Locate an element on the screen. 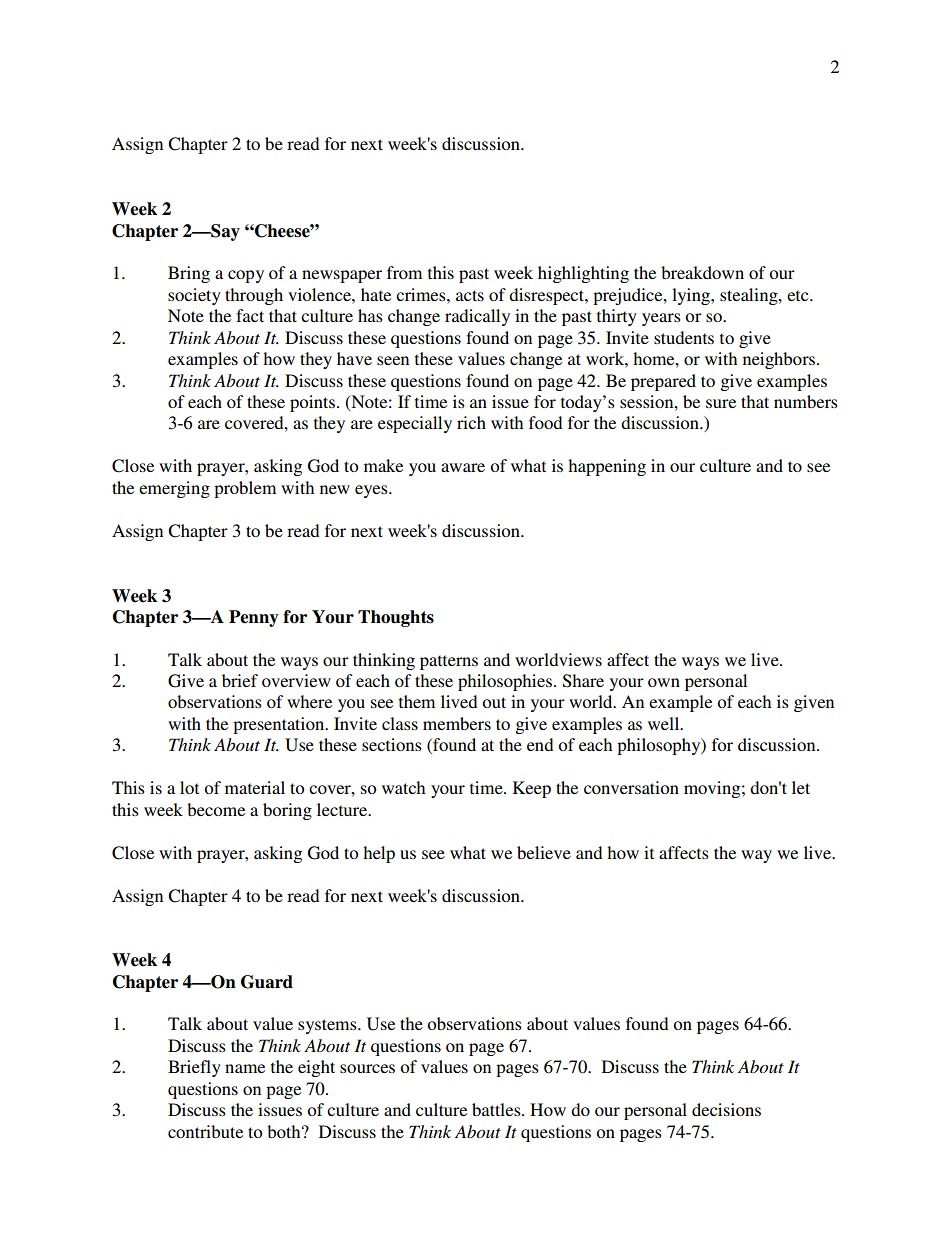 The image size is (952, 1233). through is located at coordinates (254, 296).
